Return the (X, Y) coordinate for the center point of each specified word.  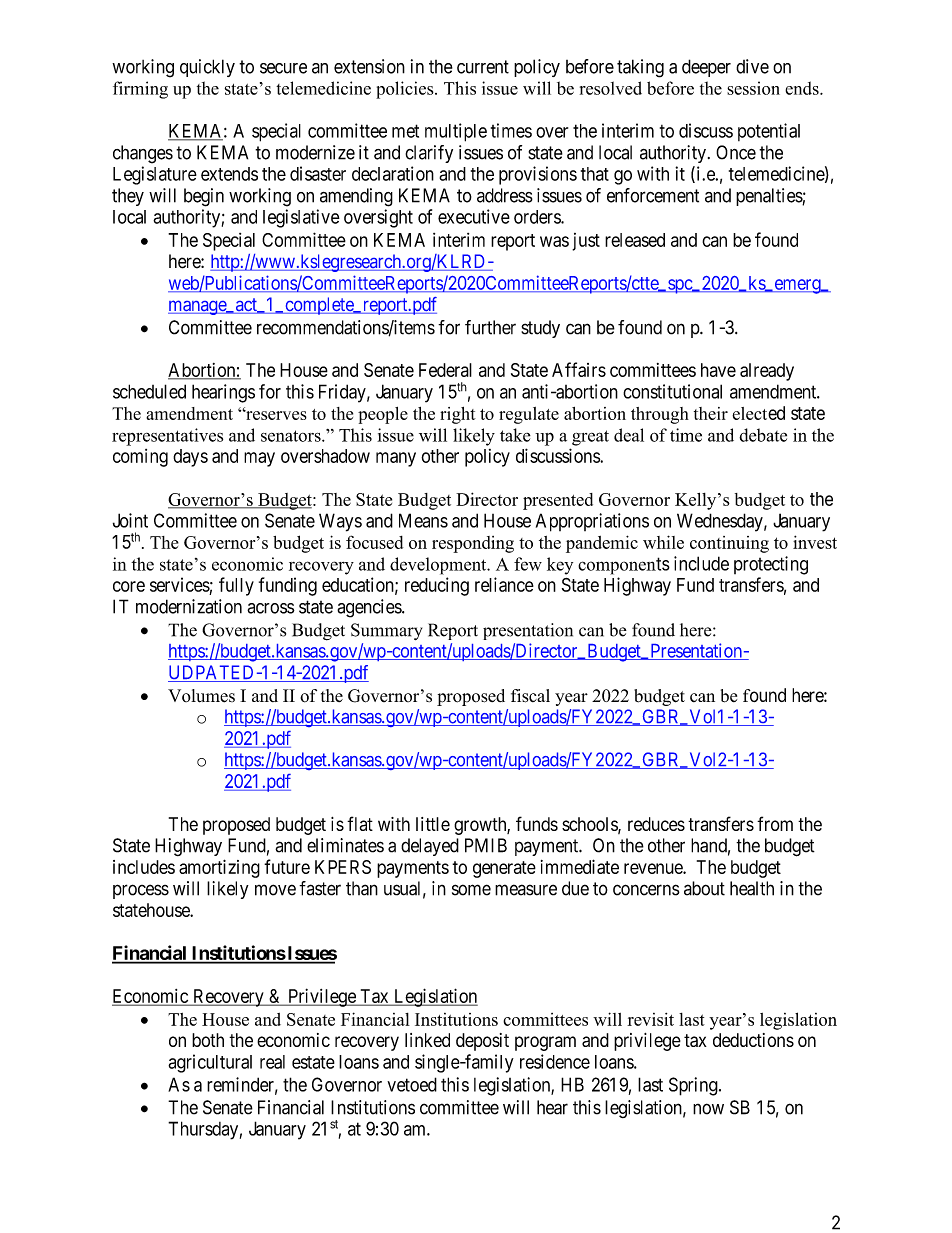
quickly (207, 68)
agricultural (210, 1063)
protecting (771, 565)
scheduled (149, 391)
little (433, 824)
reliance (504, 584)
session (753, 88)
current (483, 67)
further (490, 327)
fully (236, 586)
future (287, 866)
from (775, 823)
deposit (482, 1042)
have (718, 370)
